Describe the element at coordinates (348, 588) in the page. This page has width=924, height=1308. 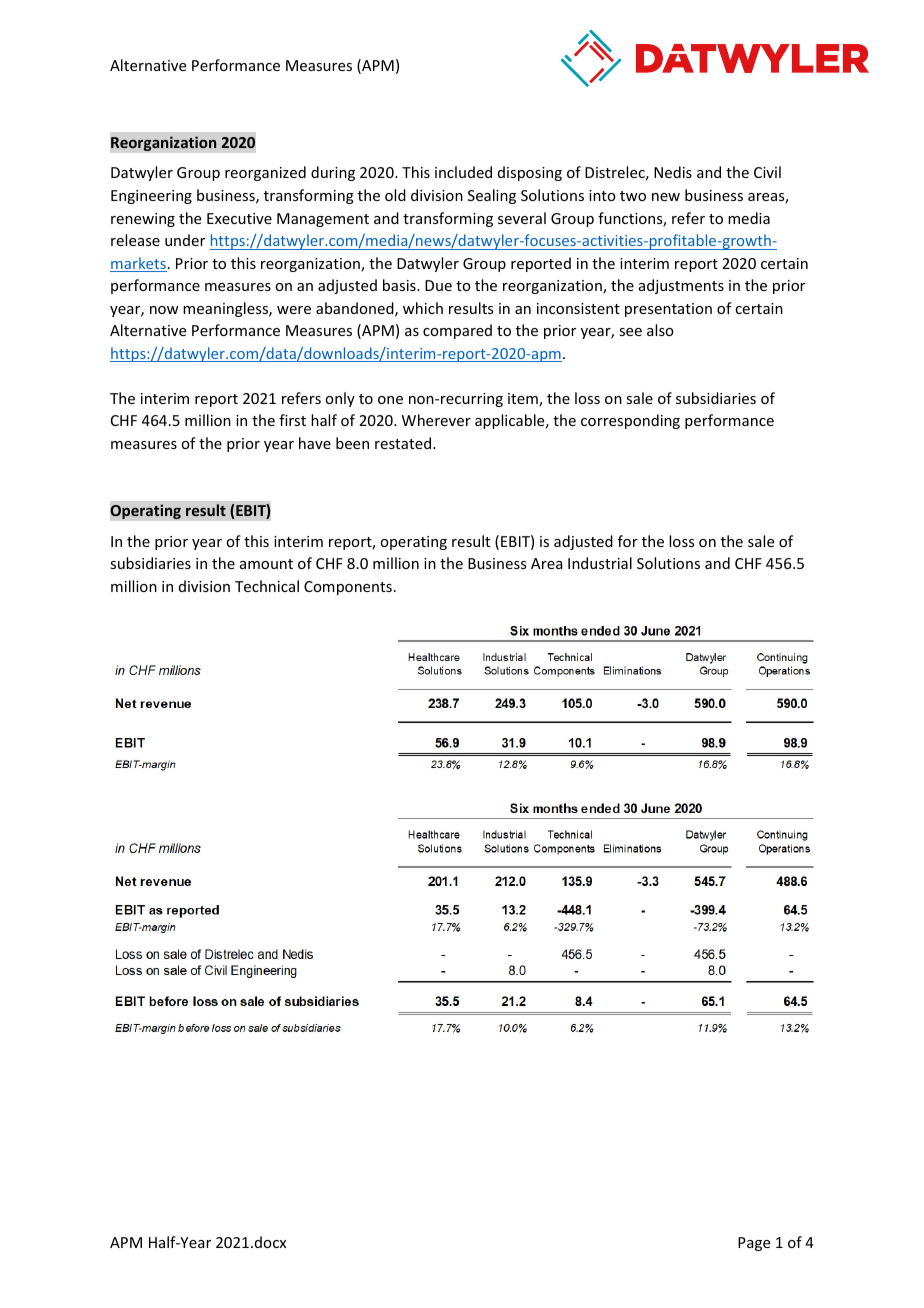
I see `Components` at that location.
